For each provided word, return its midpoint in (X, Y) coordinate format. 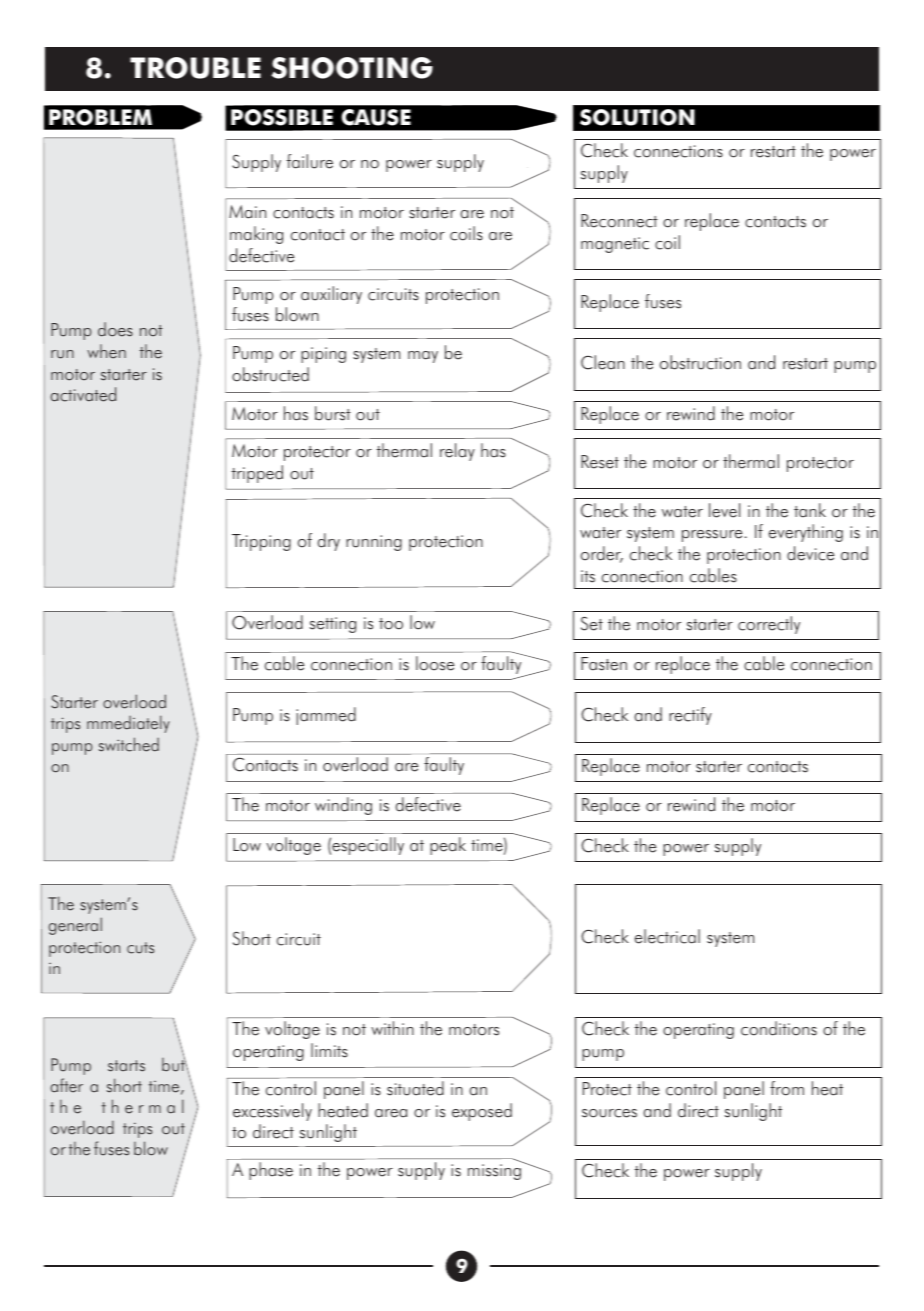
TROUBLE (195, 68)
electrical (667, 936)
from (787, 1088)
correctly (769, 625)
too (391, 624)
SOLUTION (637, 117)
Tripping (261, 542)
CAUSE (376, 117)
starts (126, 1066)
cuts (140, 948)
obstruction (700, 362)
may (423, 357)
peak (448, 846)
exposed (482, 1112)
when (106, 351)
